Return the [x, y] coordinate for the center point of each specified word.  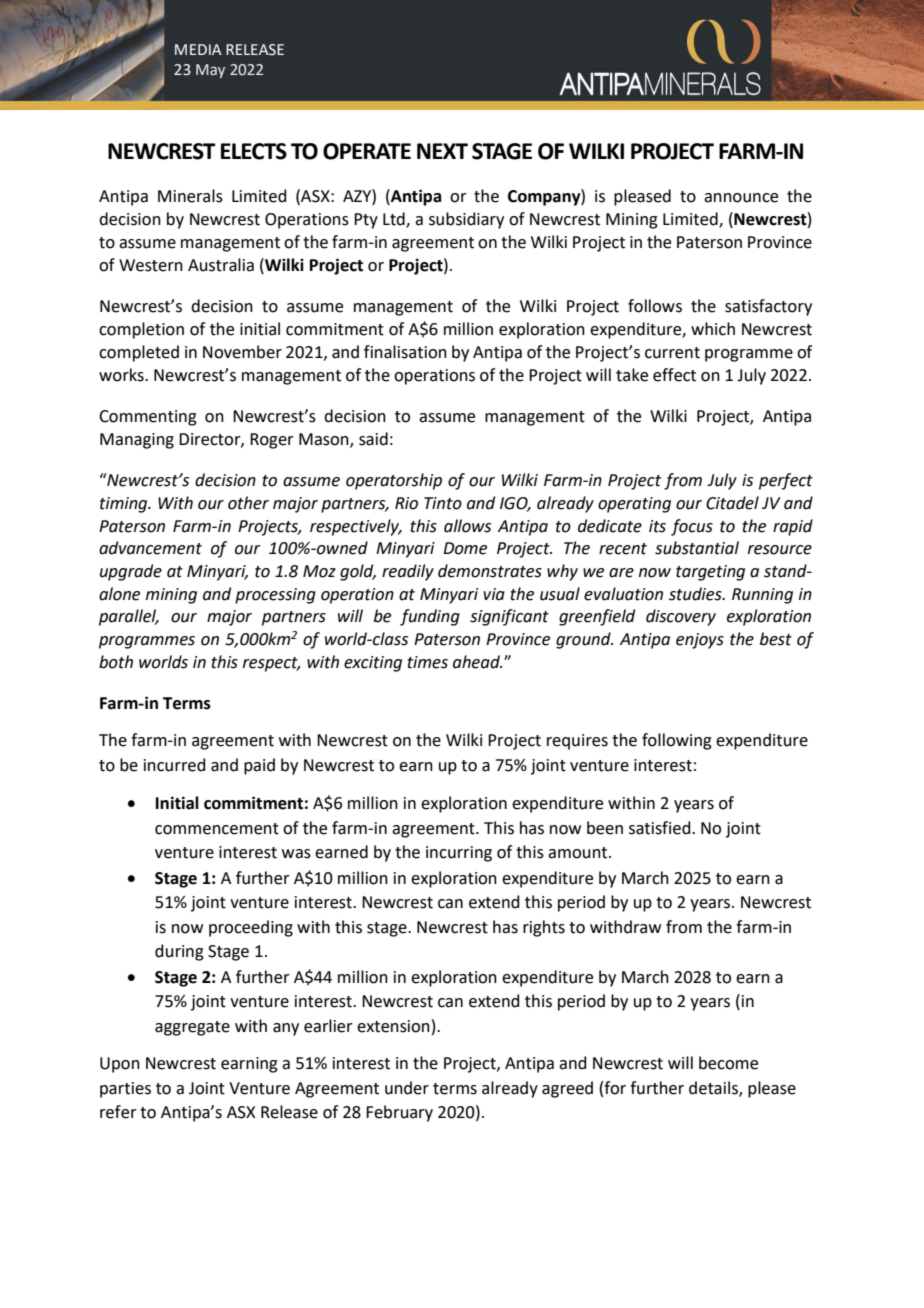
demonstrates [490, 571]
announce [741, 198]
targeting [710, 573]
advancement [150, 548]
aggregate [192, 1028]
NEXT [442, 151]
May [210, 71]
